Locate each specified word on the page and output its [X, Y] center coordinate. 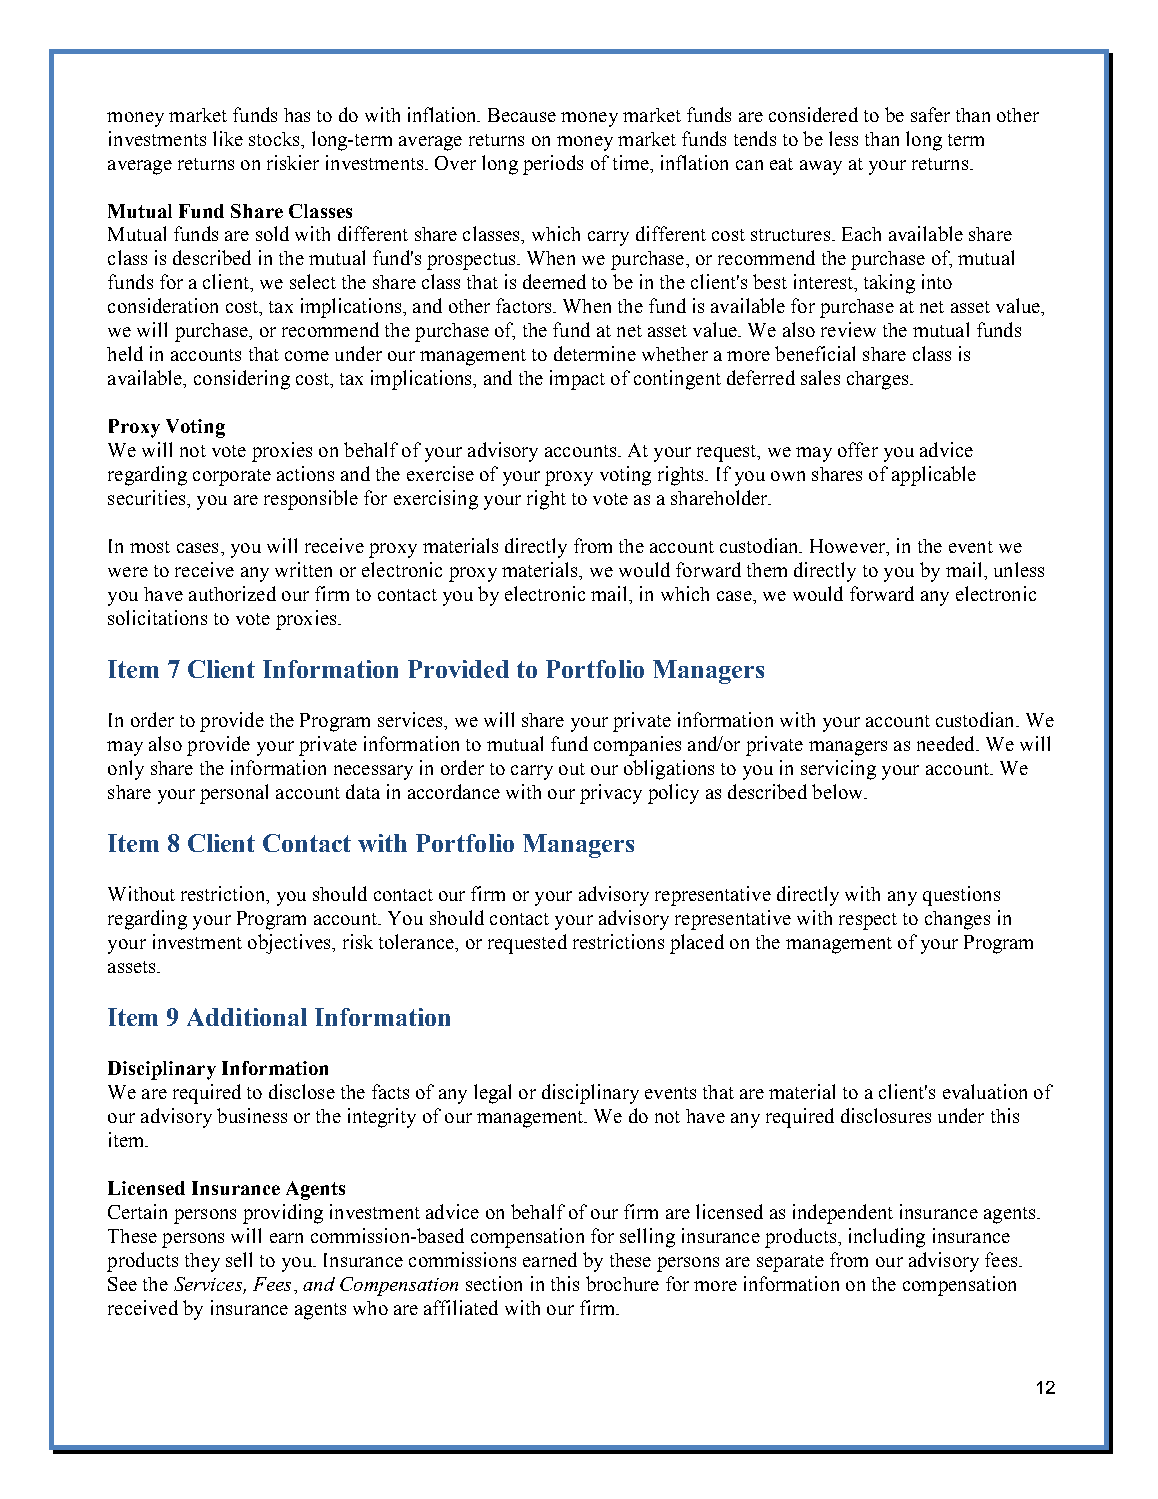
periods [553, 165]
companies [637, 746]
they [202, 1262]
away [821, 167]
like [228, 138]
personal [234, 794]
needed [947, 743]
